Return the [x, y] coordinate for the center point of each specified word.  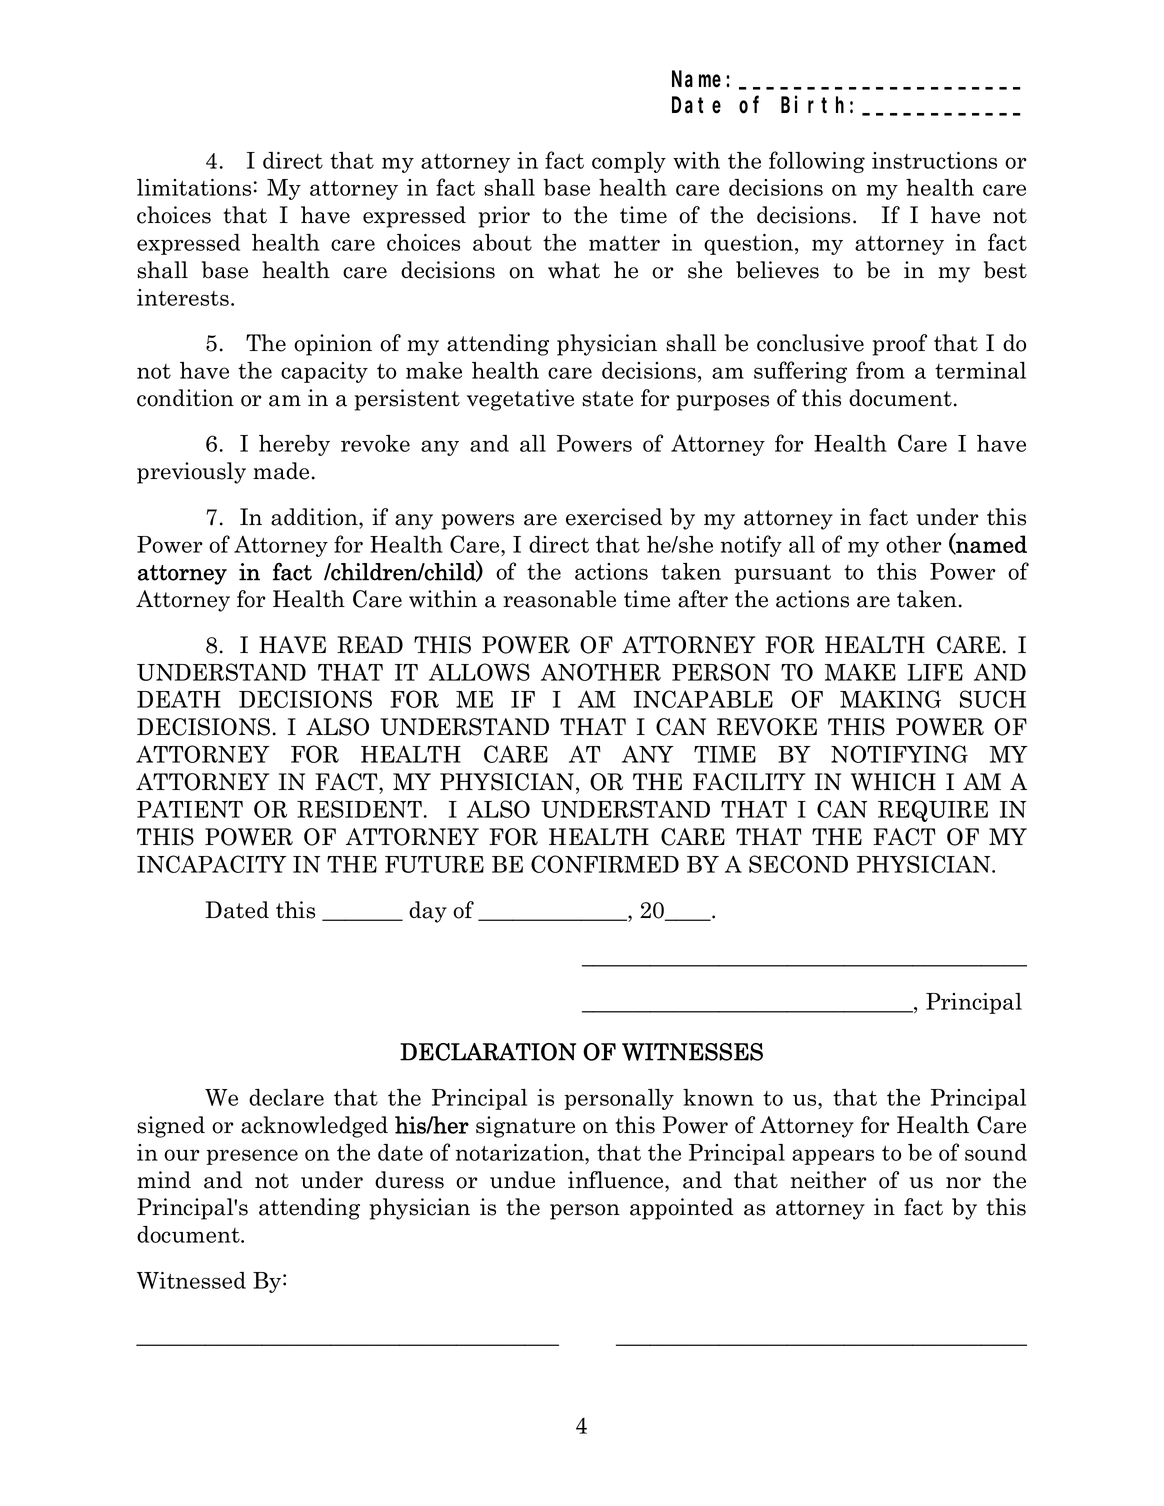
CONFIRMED [605, 864]
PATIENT [190, 809]
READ [370, 644]
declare [286, 1097]
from [880, 370]
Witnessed [191, 1280]
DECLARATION [488, 1052]
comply [629, 162]
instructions [934, 160]
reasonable [559, 599]
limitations [194, 187]
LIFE [935, 672]
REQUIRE [933, 811]
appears [833, 1157]
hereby [294, 445]
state [607, 399]
